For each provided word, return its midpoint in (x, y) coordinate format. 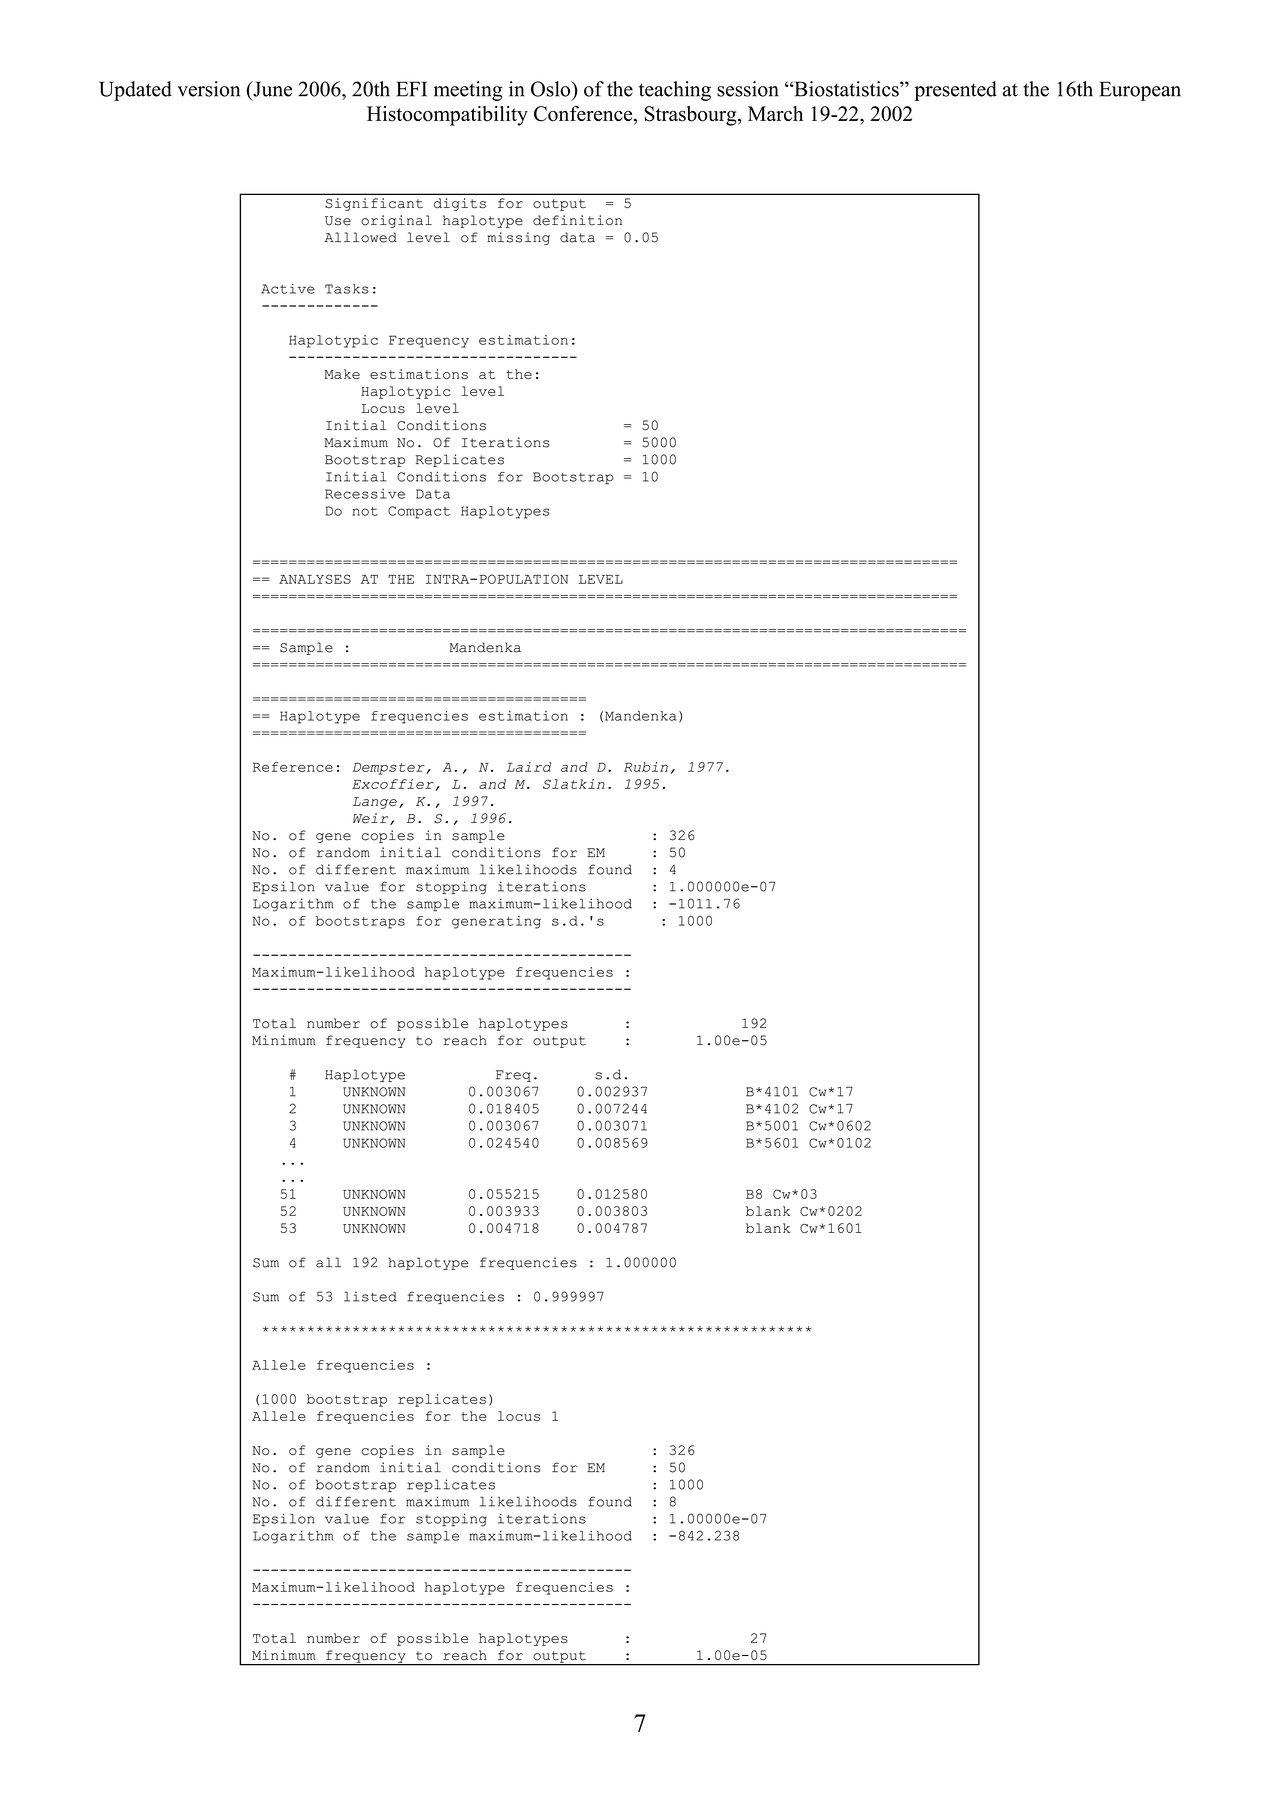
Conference (584, 115)
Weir (372, 819)
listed (370, 1296)
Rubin (646, 767)
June (271, 89)
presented (955, 91)
